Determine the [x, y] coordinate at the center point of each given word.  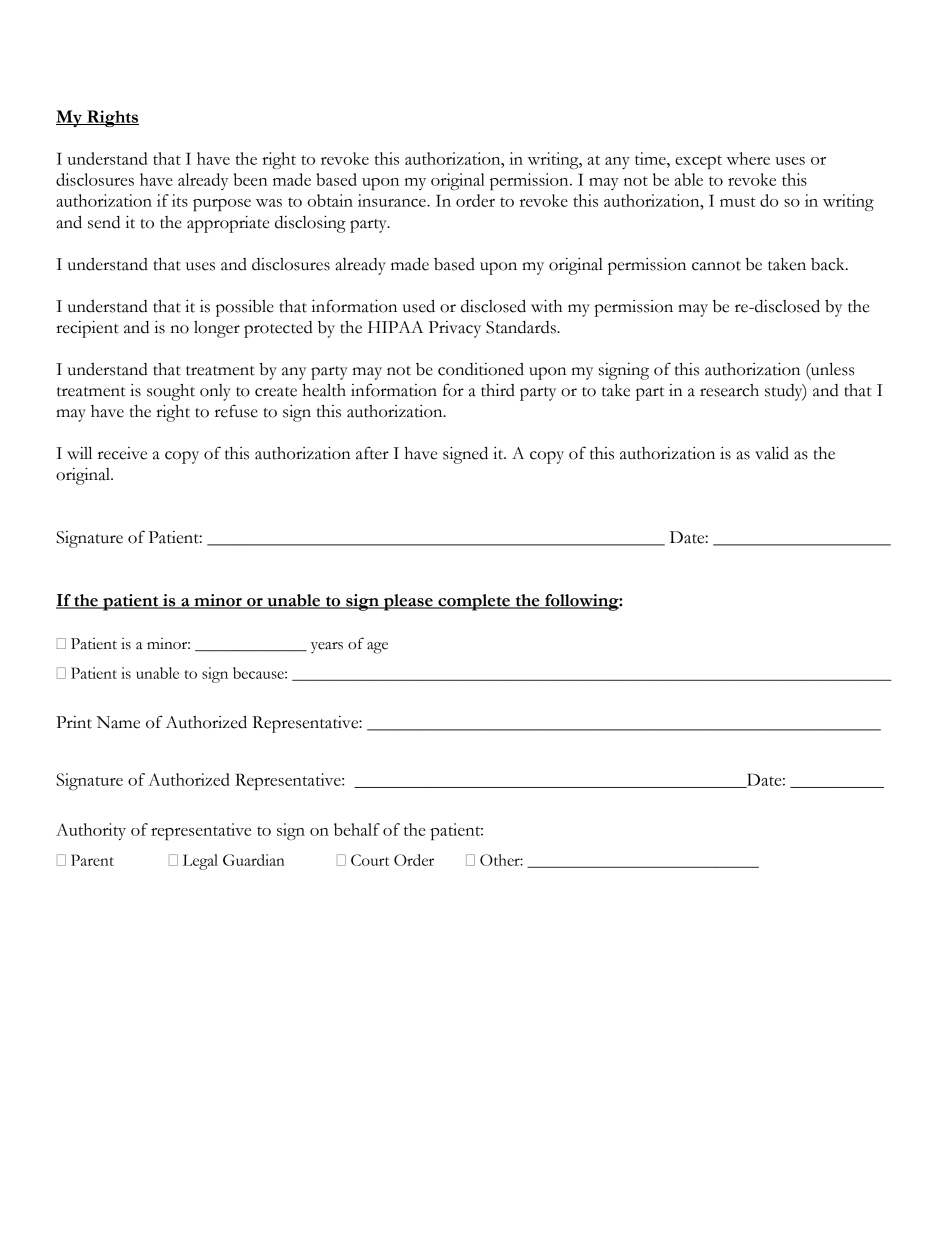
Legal [200, 862]
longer [217, 329]
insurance [393, 200]
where [748, 158]
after [372, 453]
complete [474, 602]
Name [118, 722]
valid [772, 453]
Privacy [455, 329]
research [729, 390]
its [180, 200]
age [377, 648]
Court [370, 860]
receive [122, 453]
